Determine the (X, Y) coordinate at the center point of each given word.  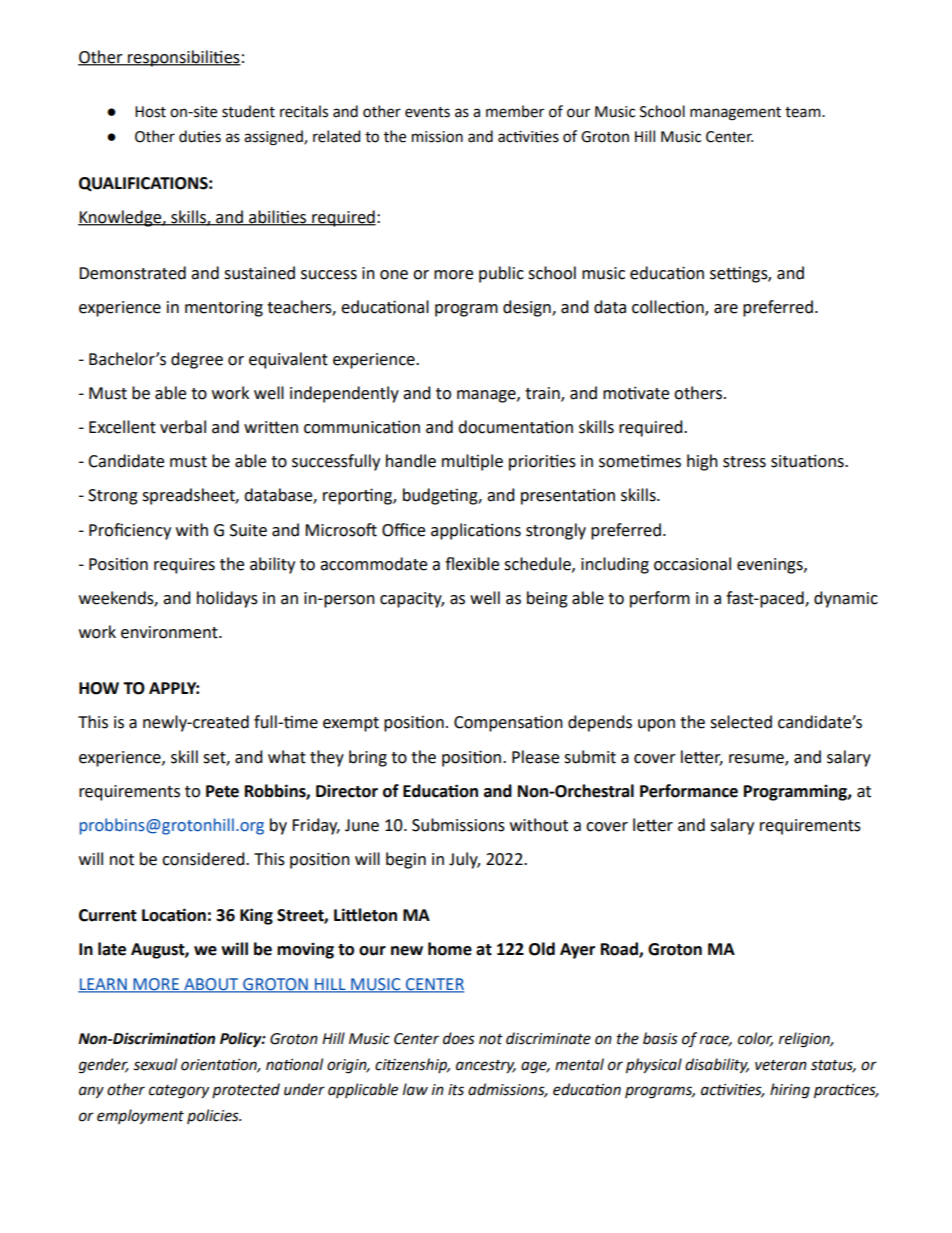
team (804, 112)
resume (757, 759)
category (179, 1092)
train (543, 394)
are (726, 309)
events (427, 112)
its (456, 1090)
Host (150, 112)
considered (204, 859)
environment (170, 632)
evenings (771, 566)
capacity (412, 600)
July (464, 860)
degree (197, 360)
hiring (790, 1091)
